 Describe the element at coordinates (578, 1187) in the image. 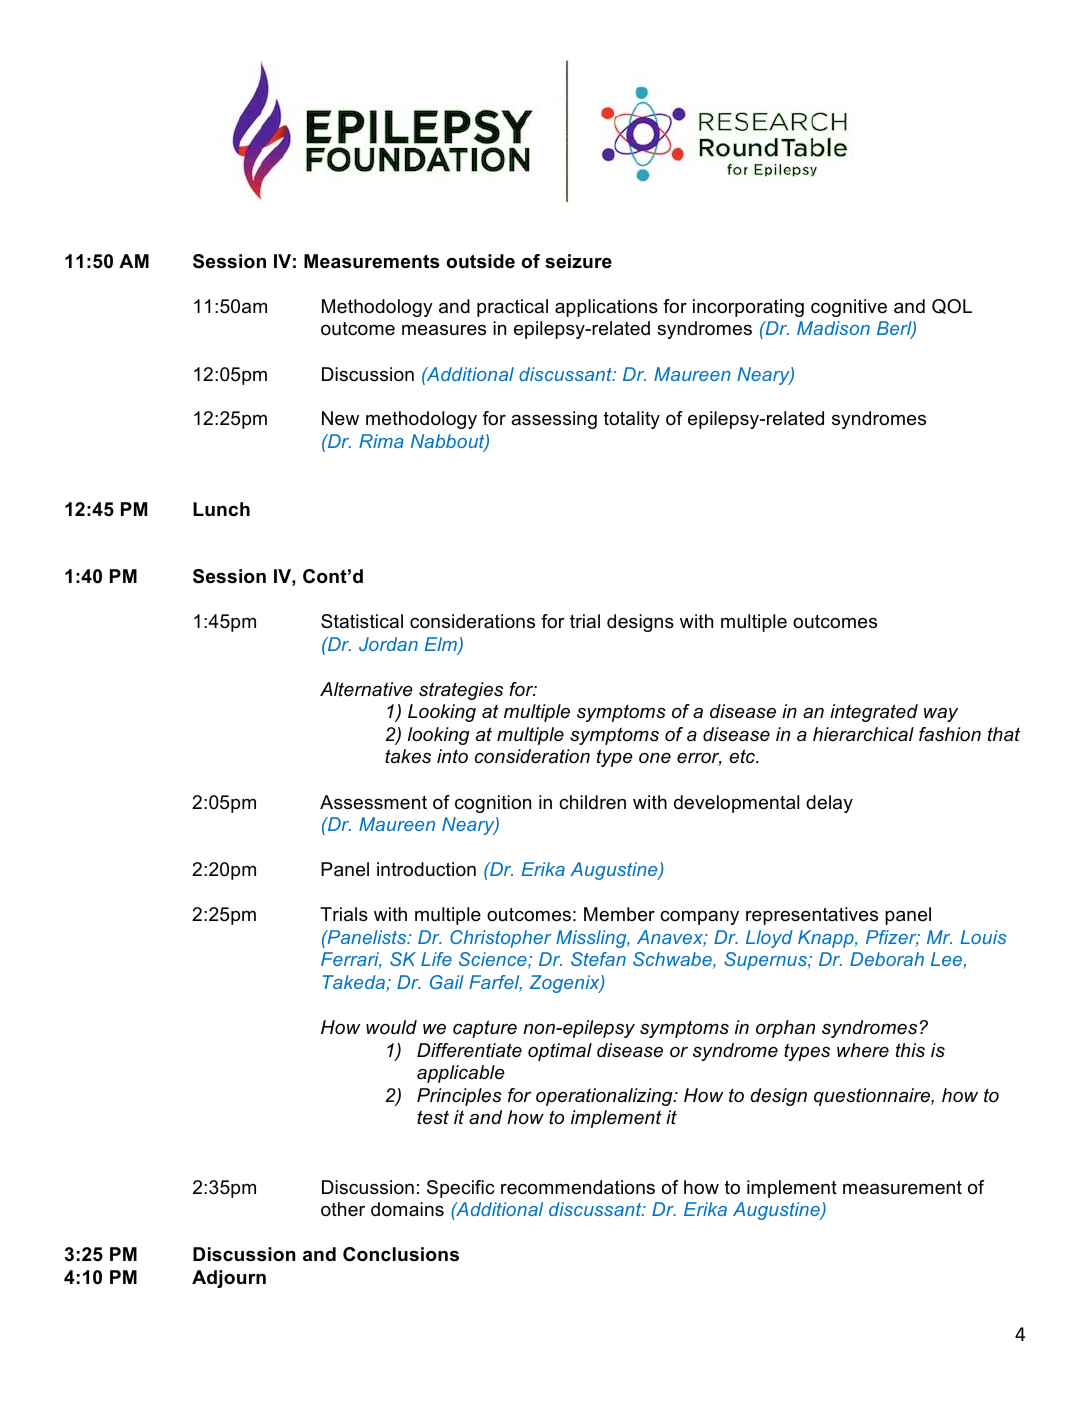

I see `recommendations` at that location.
